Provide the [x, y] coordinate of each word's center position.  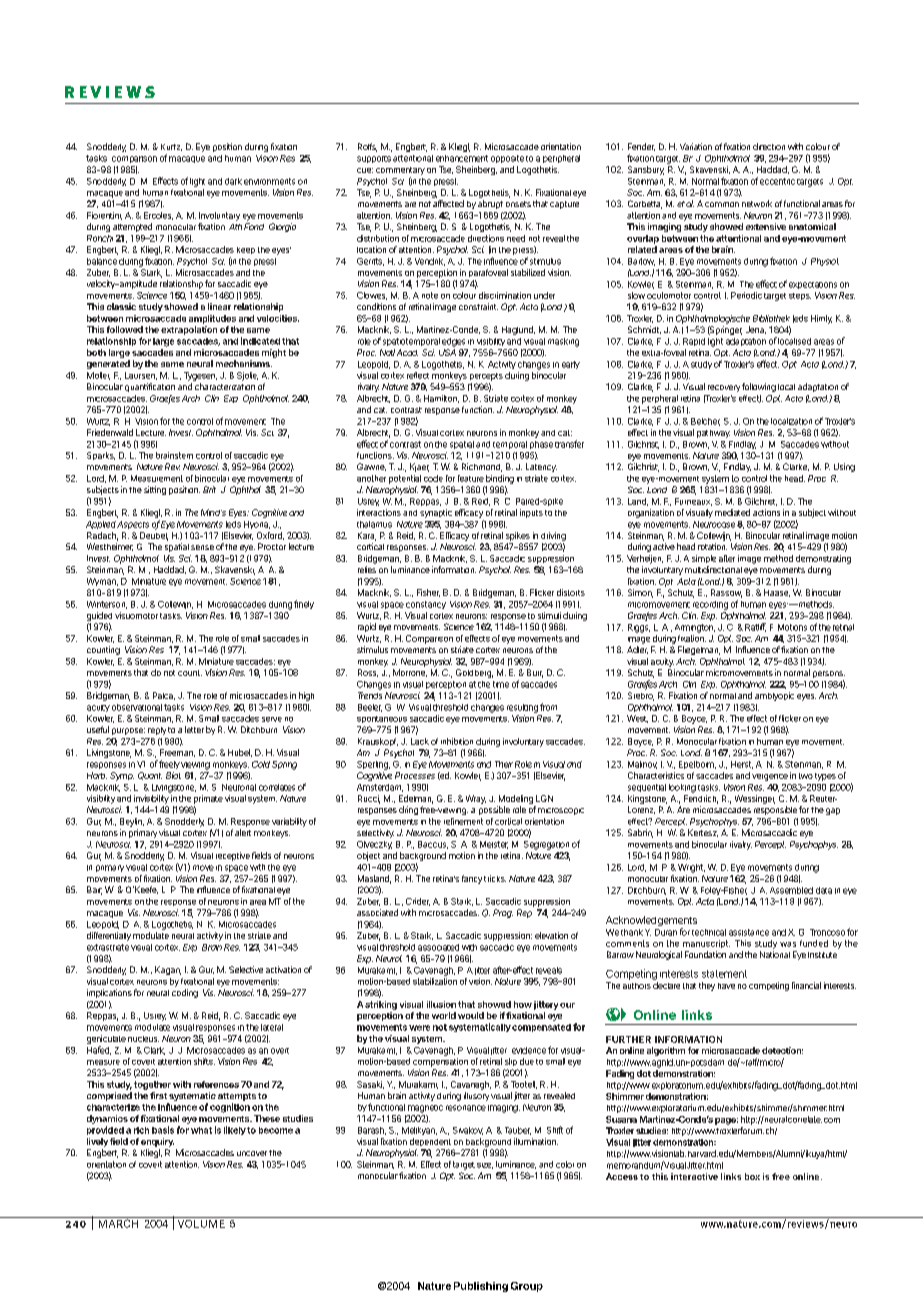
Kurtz [171, 147]
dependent [430, 1142]
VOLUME [200, 1222]
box [752, 1176]
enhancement [462, 158]
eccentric [777, 181]
